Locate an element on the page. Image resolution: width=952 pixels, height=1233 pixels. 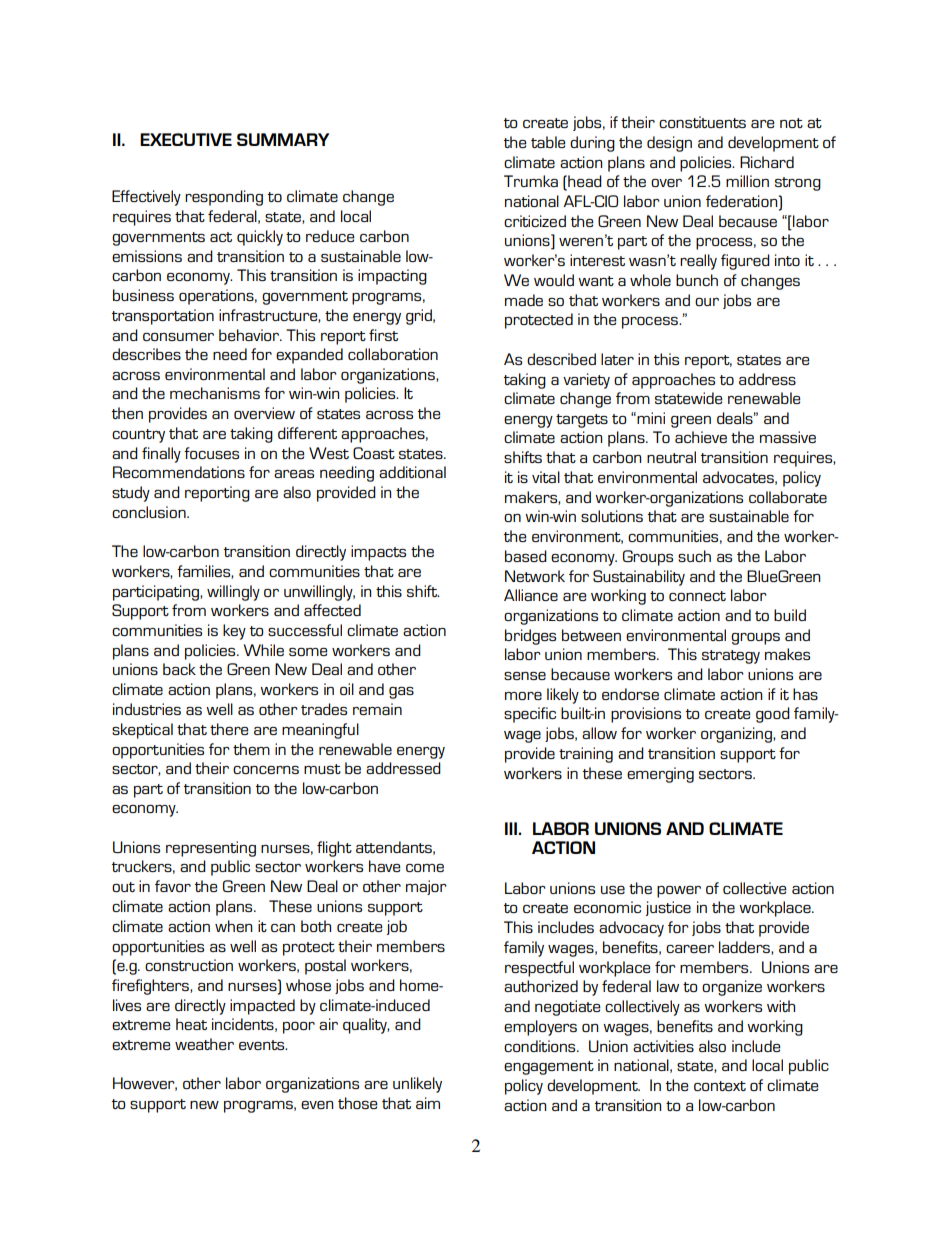
context is located at coordinates (720, 1086).
